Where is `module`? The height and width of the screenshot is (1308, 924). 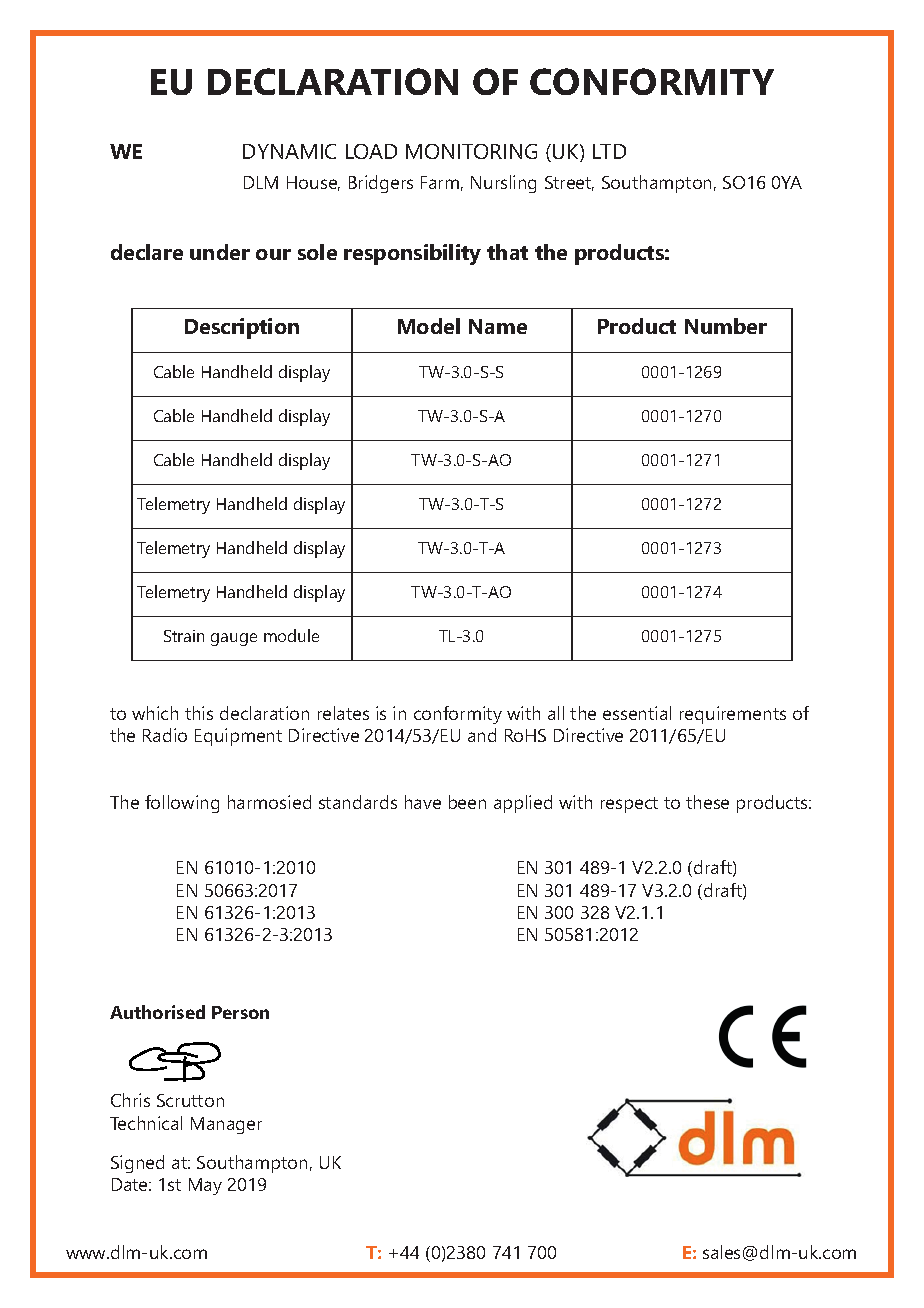 module is located at coordinates (291, 635).
